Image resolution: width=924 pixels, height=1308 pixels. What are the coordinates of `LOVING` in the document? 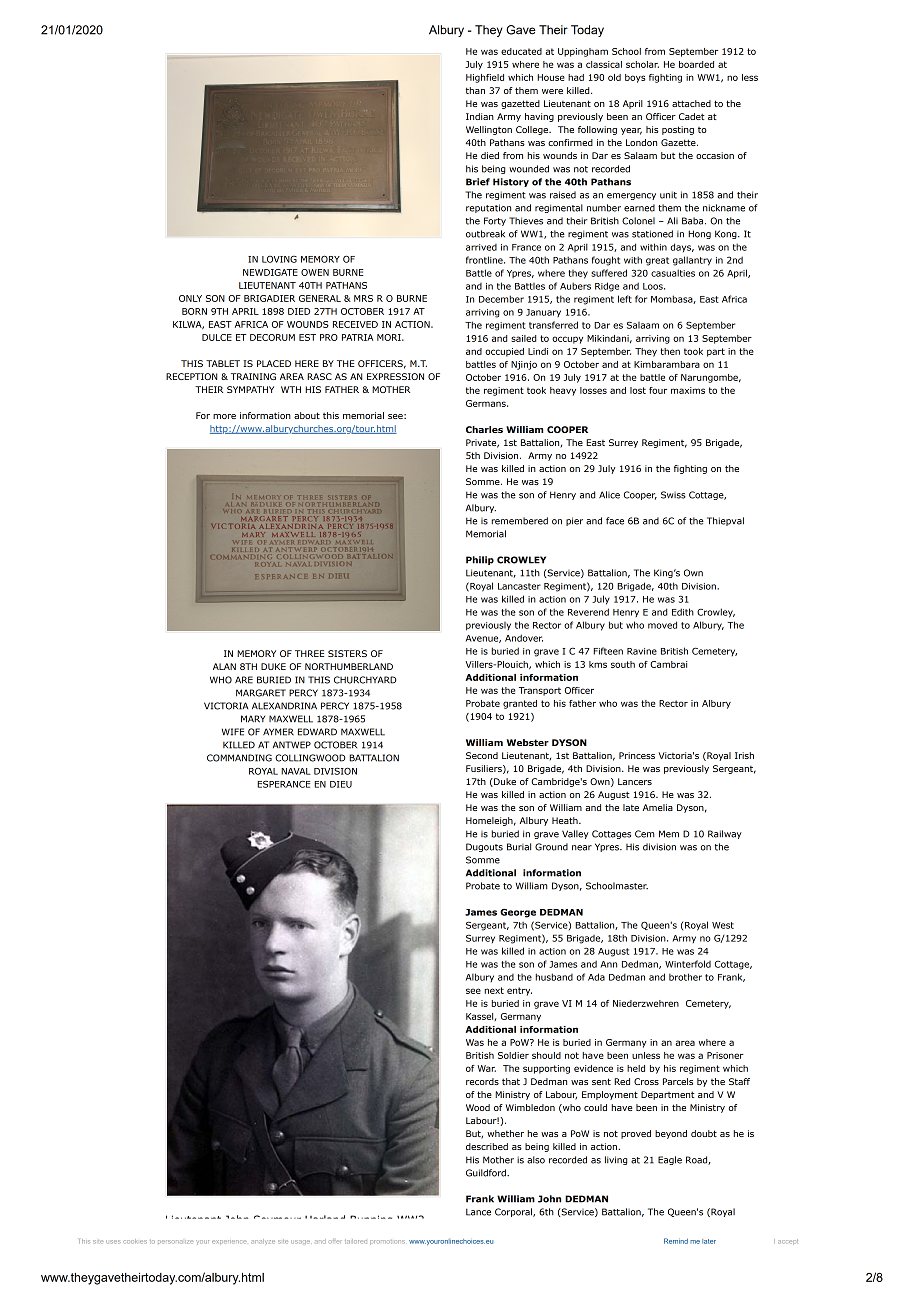 It's located at (279, 259).
